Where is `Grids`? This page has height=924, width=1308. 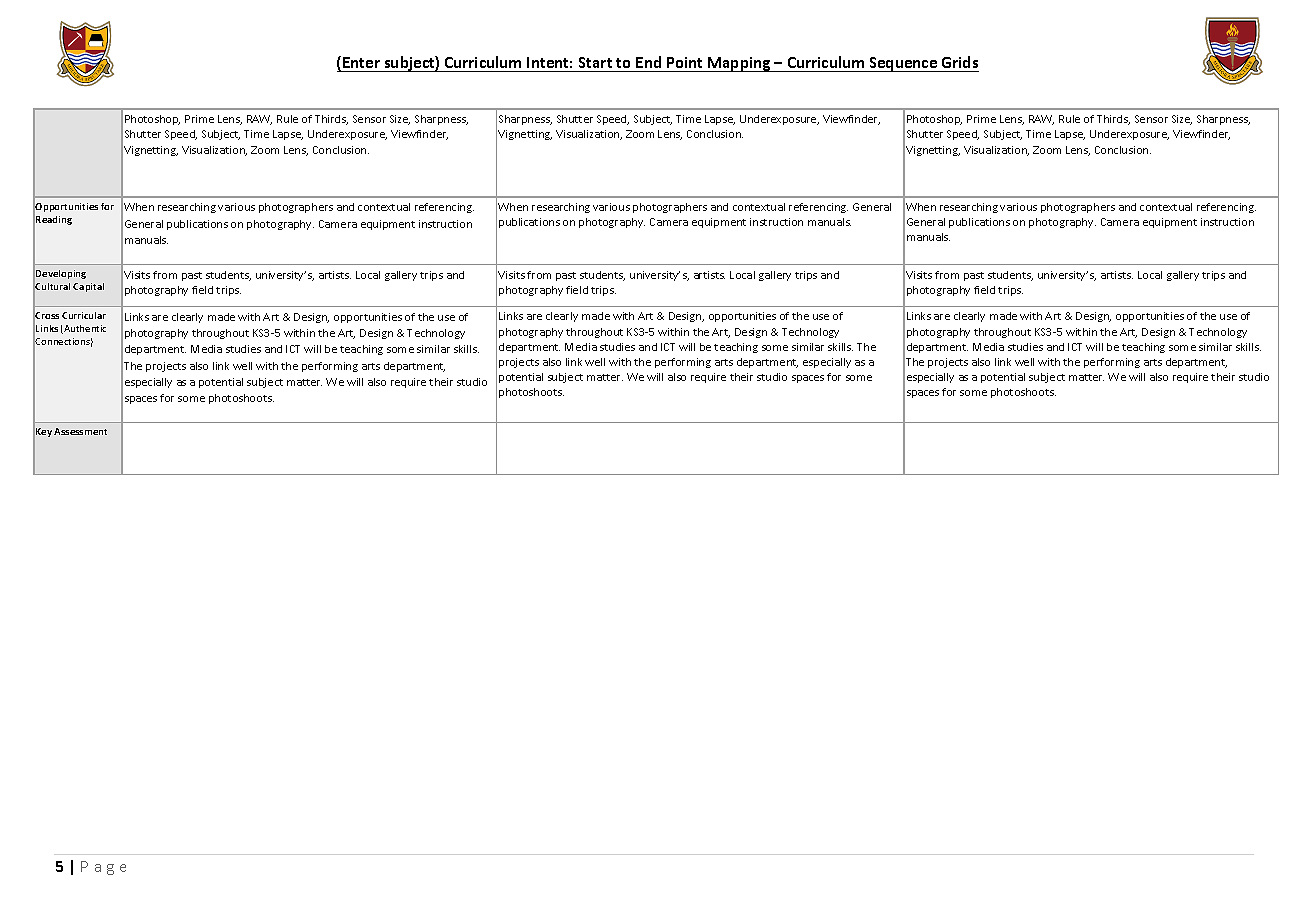 Grids is located at coordinates (960, 62).
